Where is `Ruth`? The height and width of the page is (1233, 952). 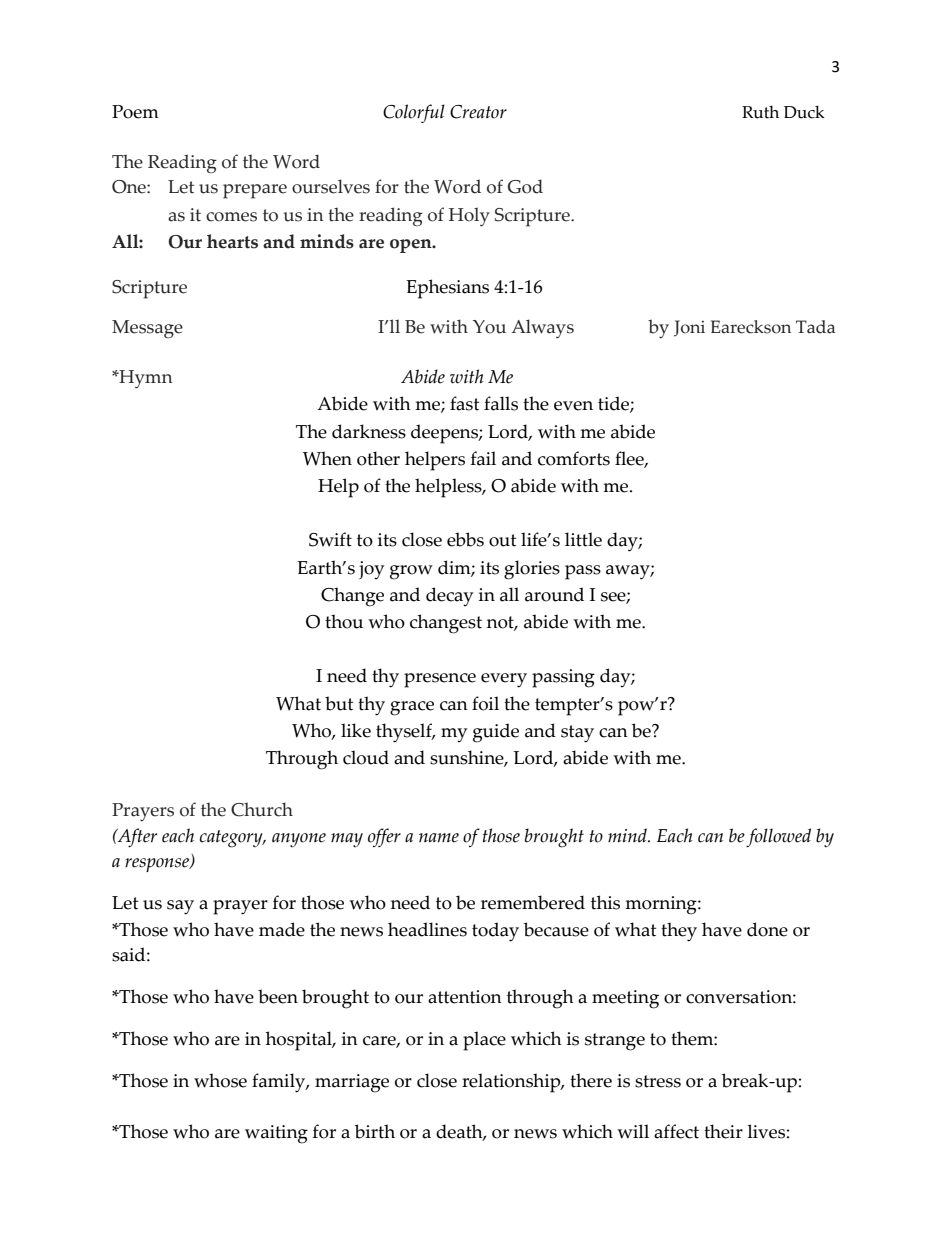 Ruth is located at coordinates (760, 112).
